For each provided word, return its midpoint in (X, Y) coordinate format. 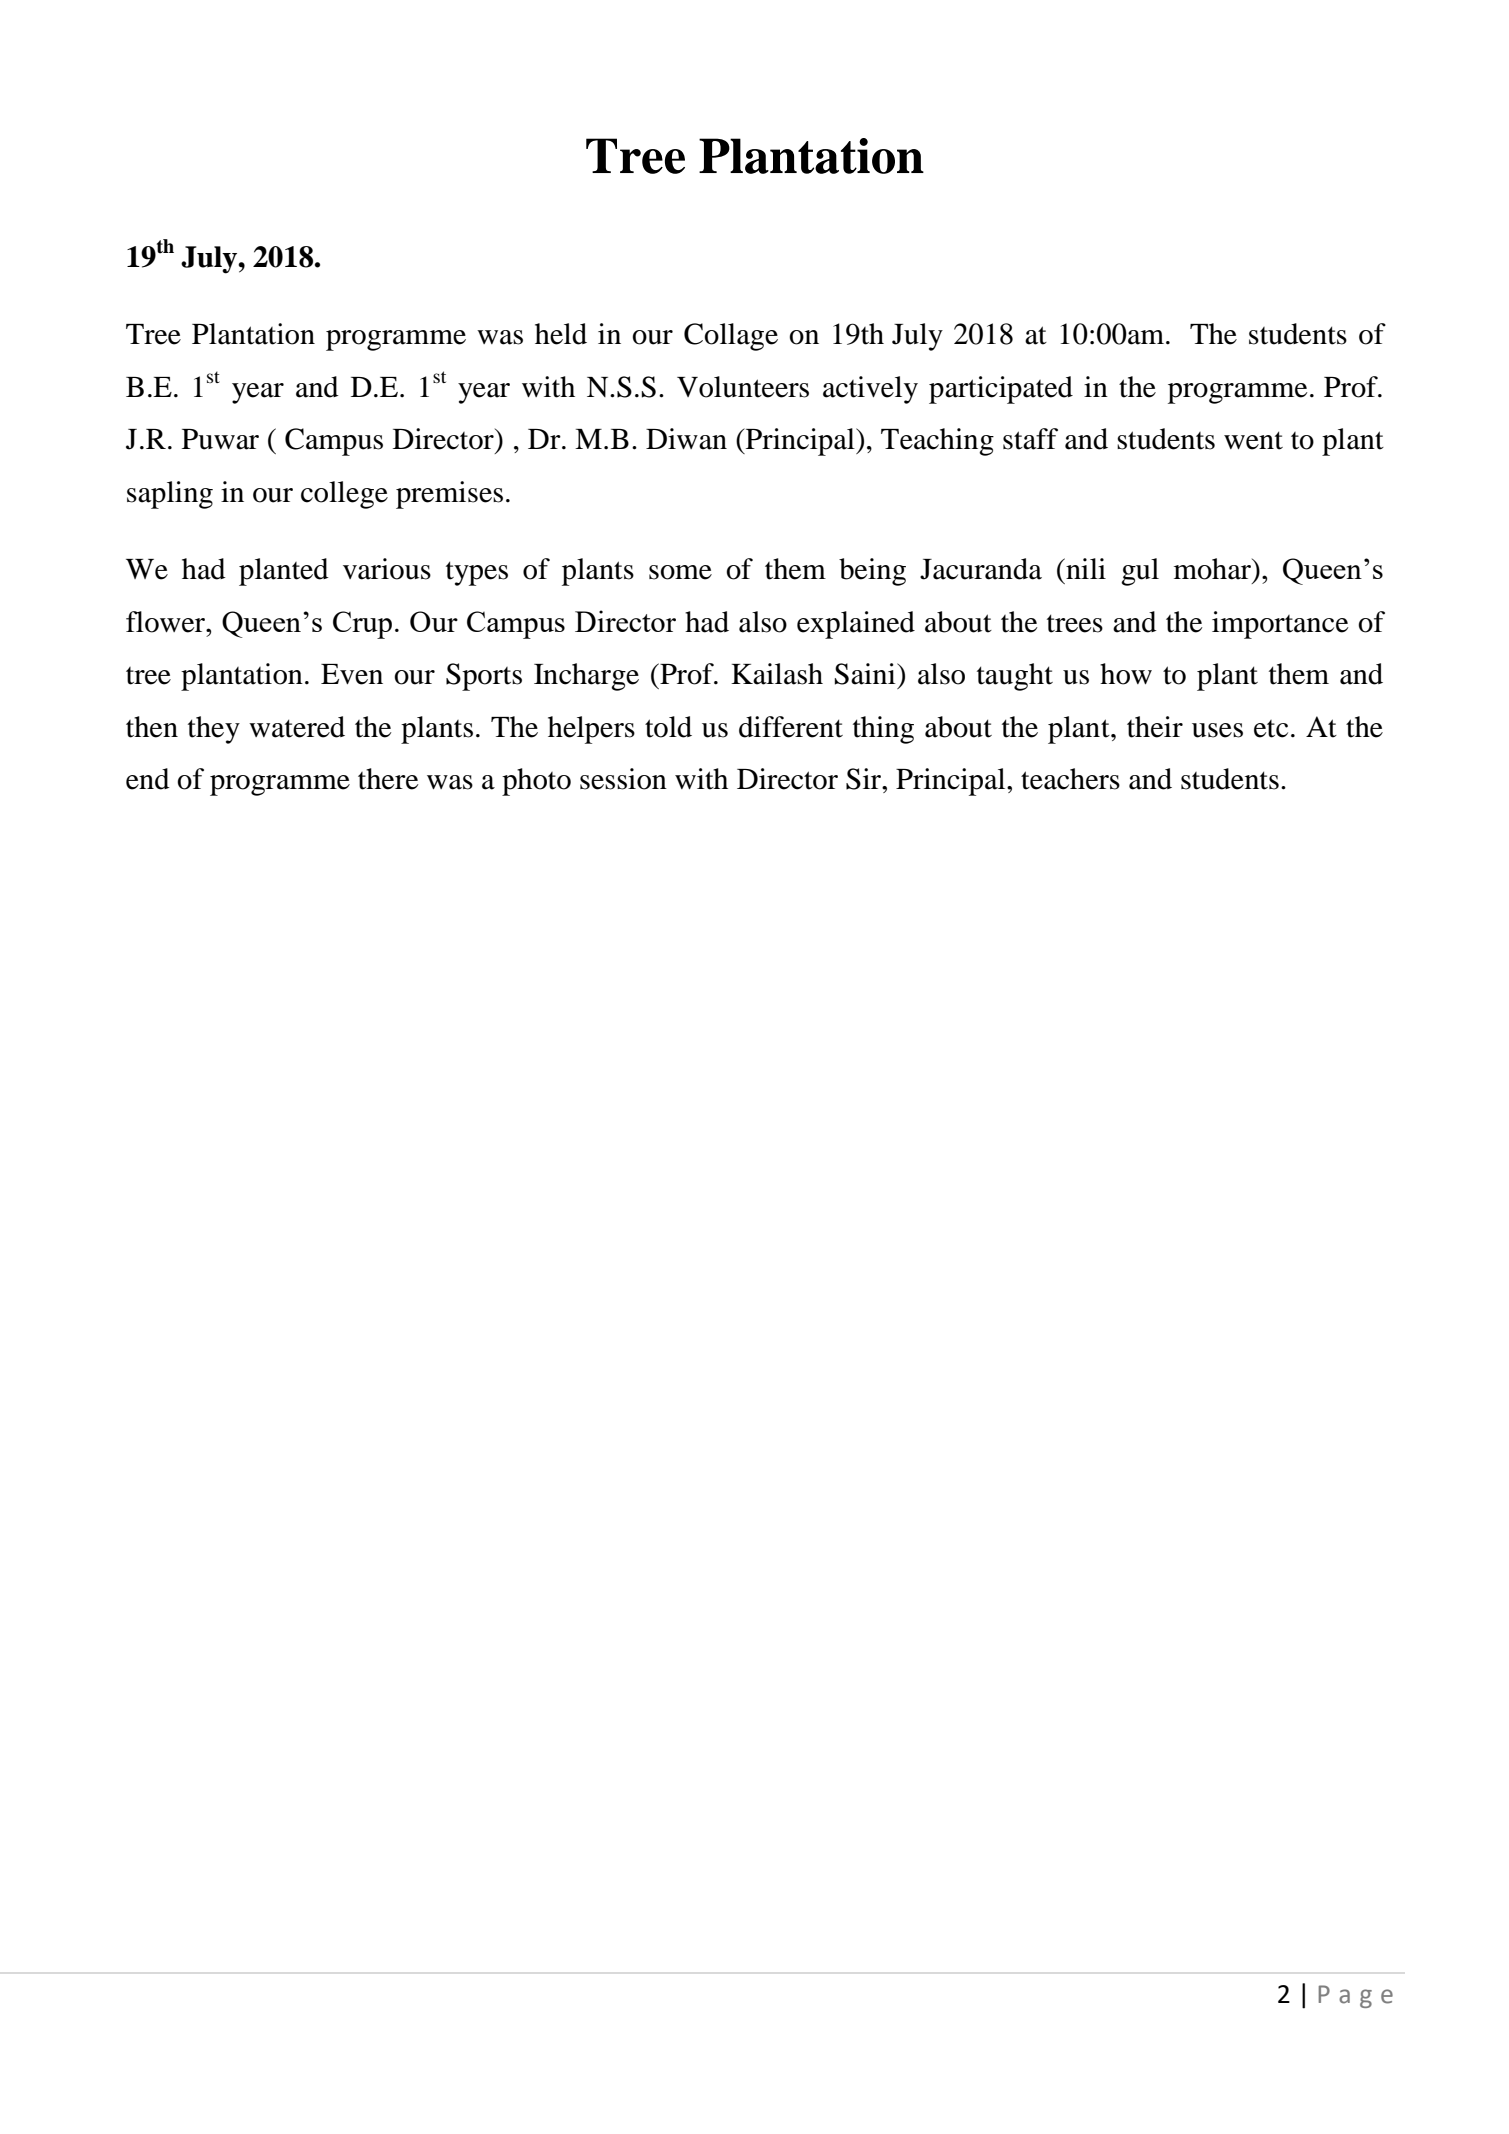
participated (1001, 390)
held (561, 334)
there (388, 779)
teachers (1070, 779)
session (623, 779)
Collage (731, 337)
